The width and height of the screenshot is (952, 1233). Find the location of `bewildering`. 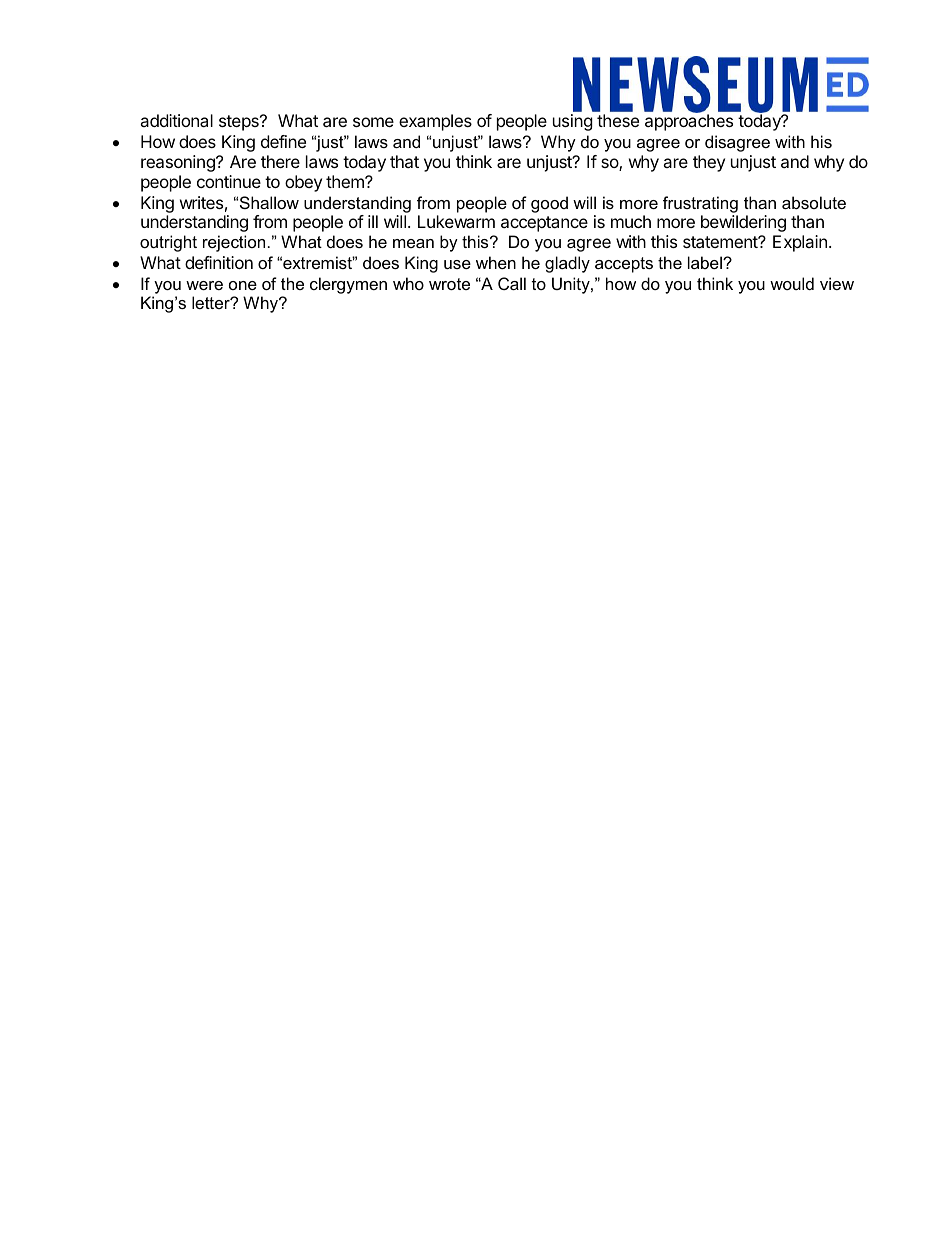

bewildering is located at coordinates (743, 223).
